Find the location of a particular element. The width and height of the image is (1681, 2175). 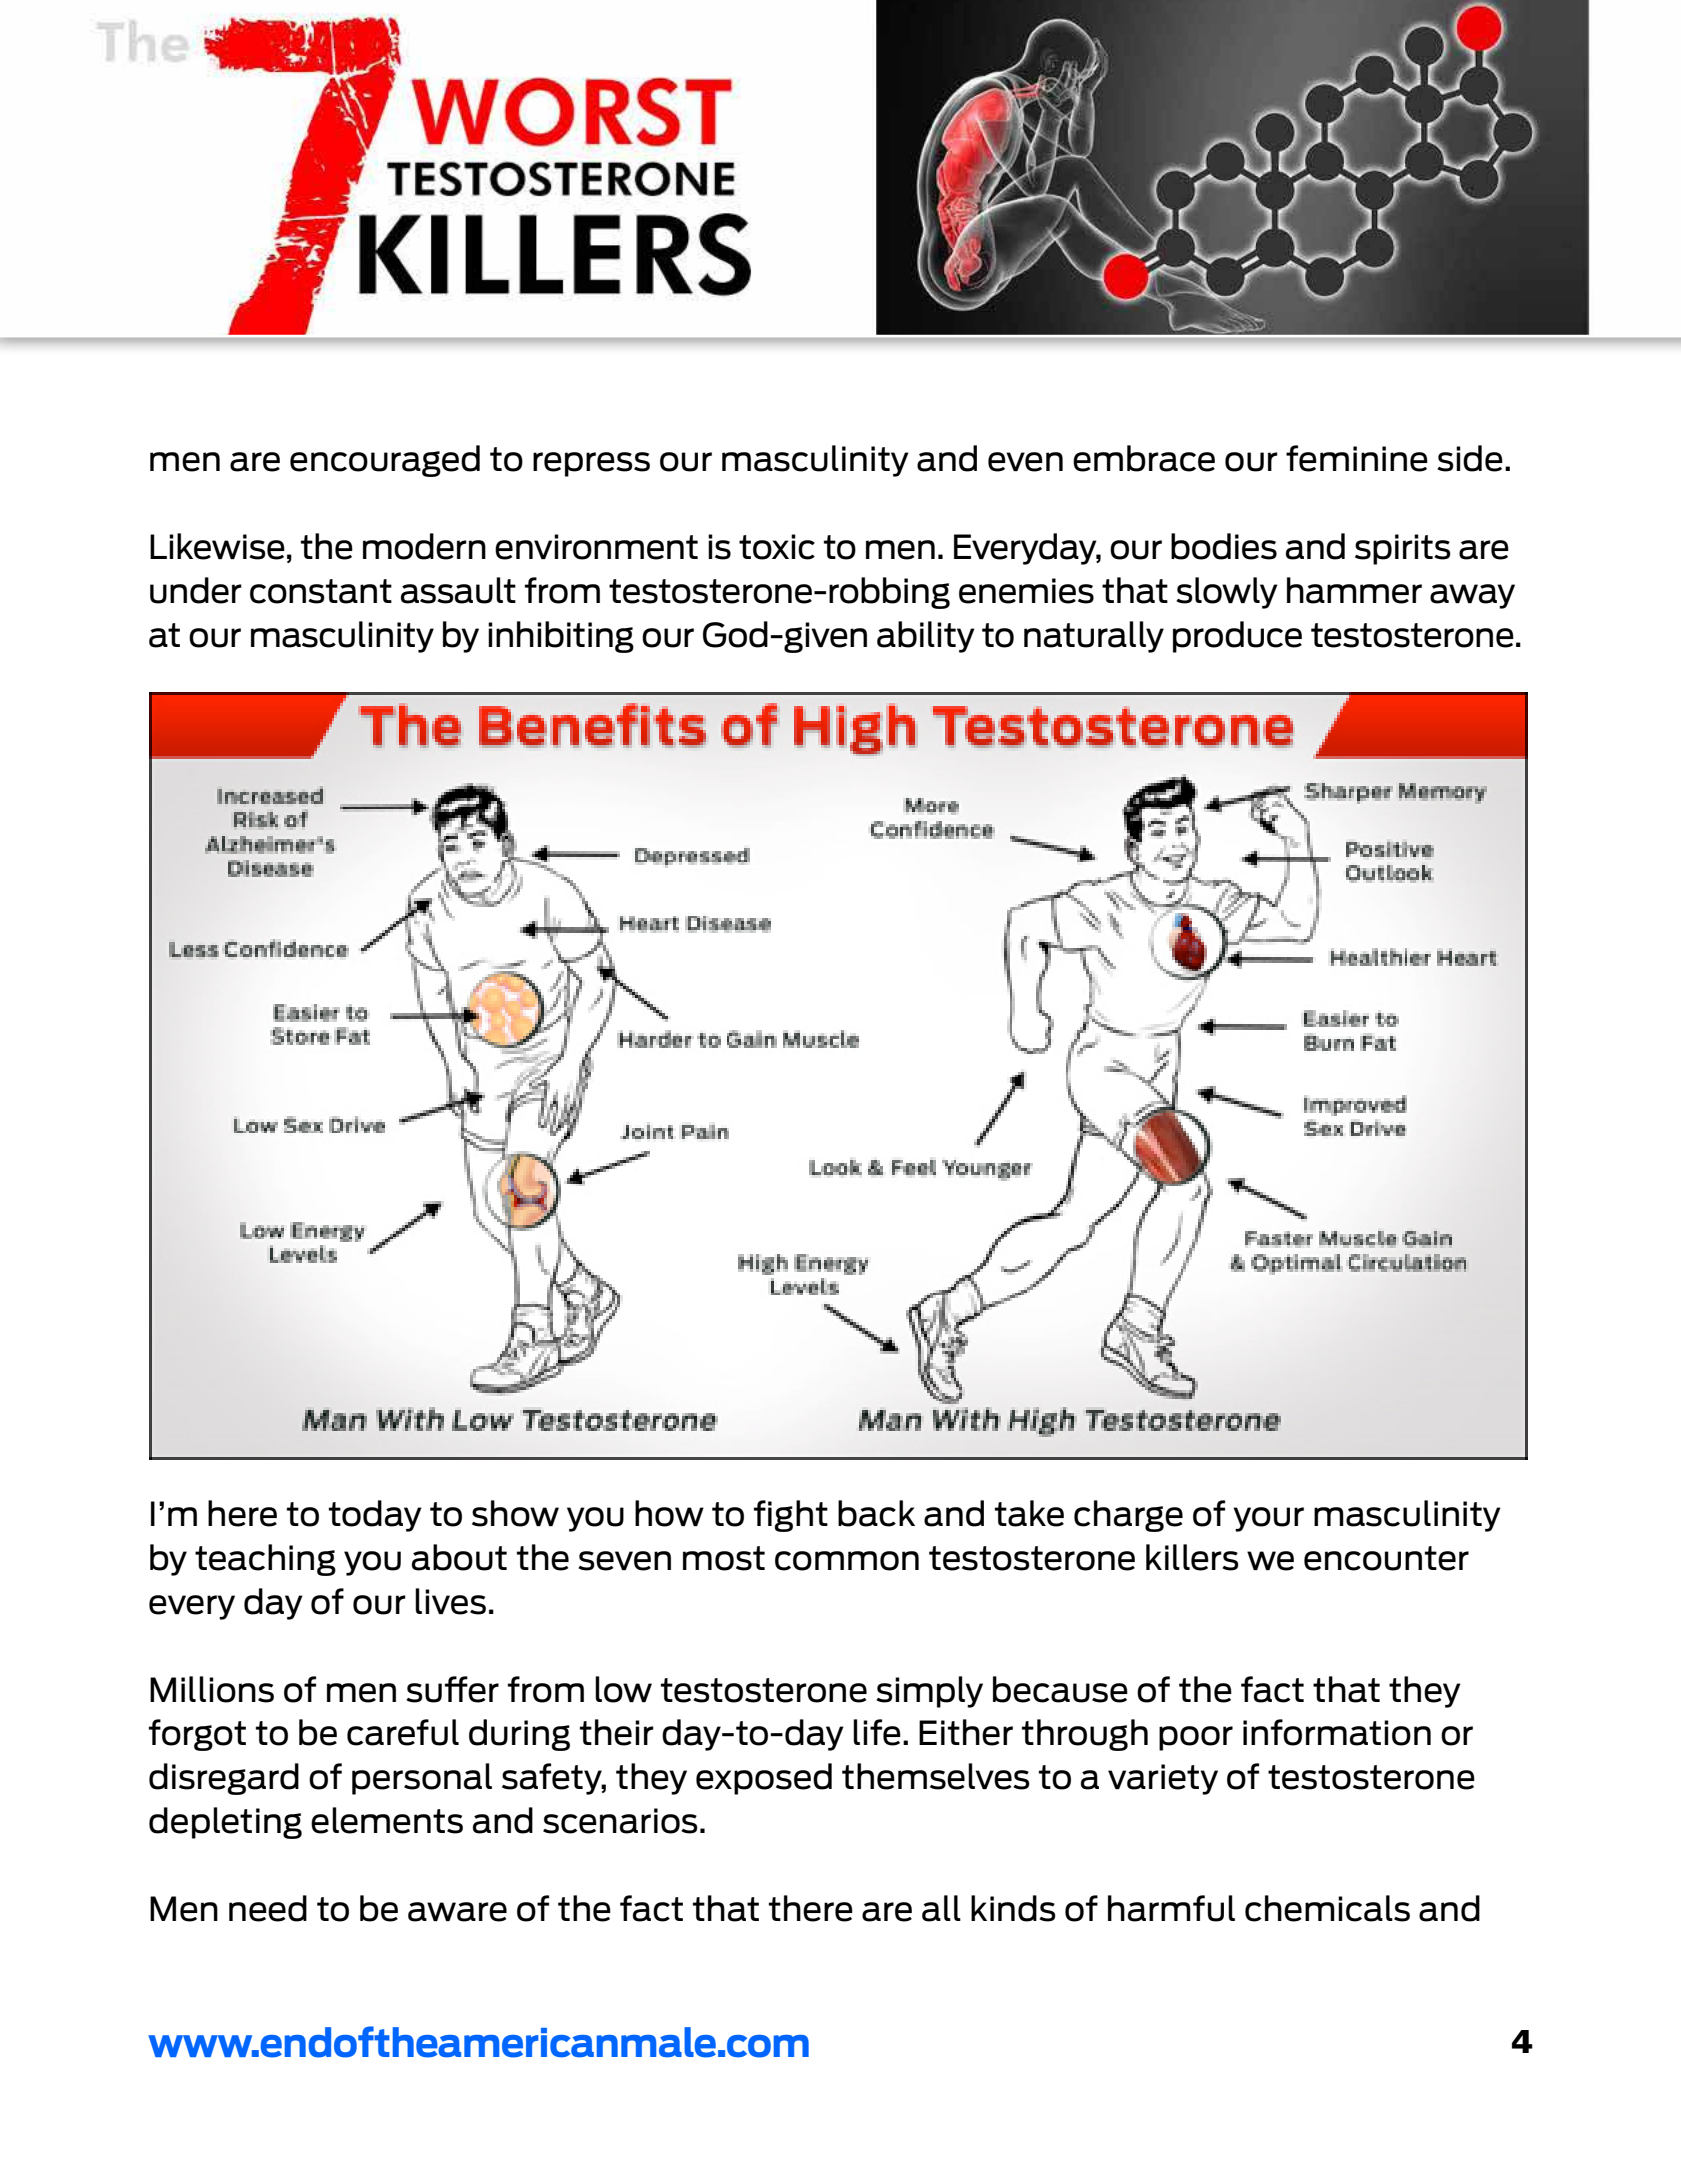

inhibiting is located at coordinates (561, 637).
